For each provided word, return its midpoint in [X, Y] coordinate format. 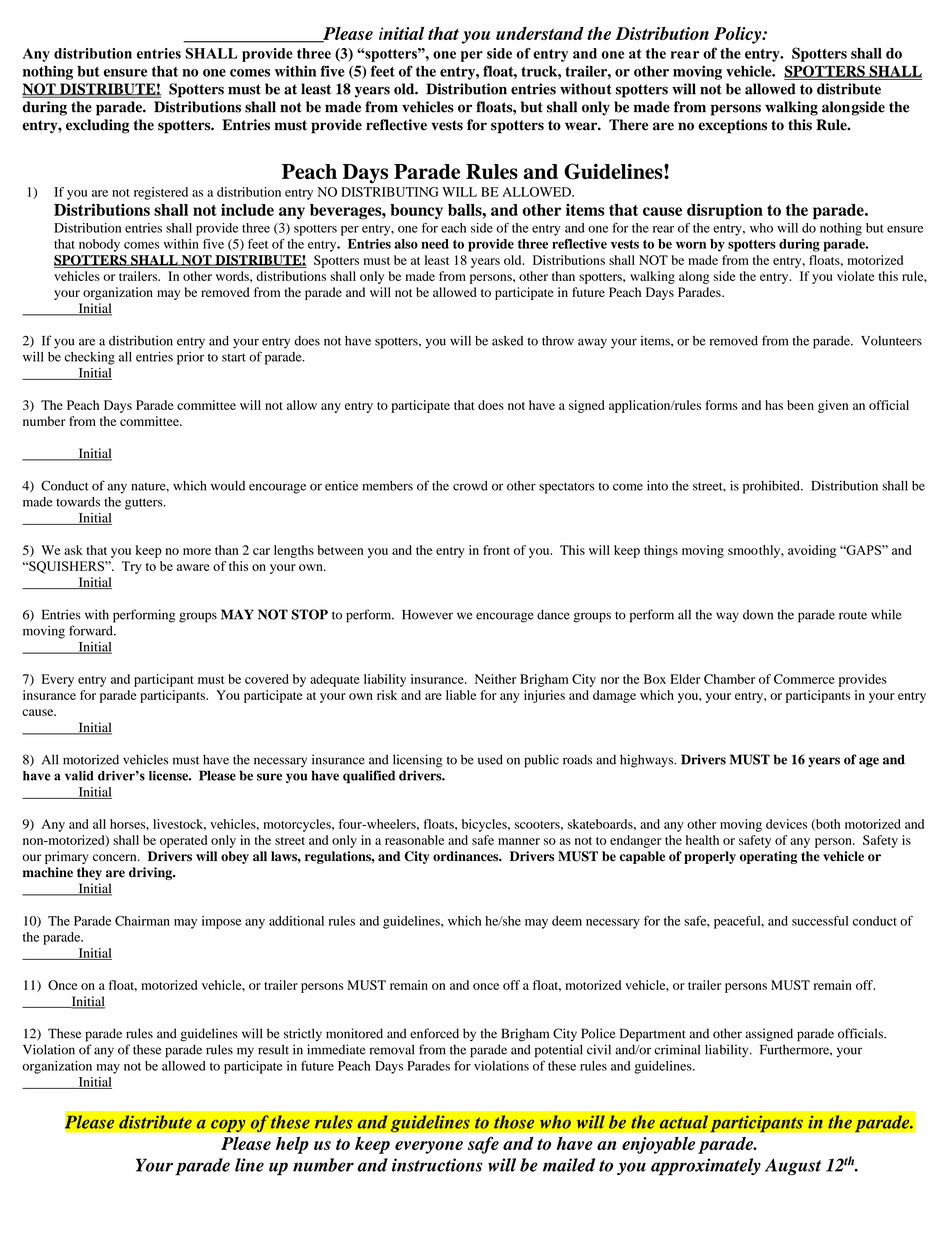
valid [79, 775]
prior [190, 358]
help [292, 1145]
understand [540, 33]
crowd [470, 486]
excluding [97, 126]
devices [786, 824]
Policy [739, 35]
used [490, 759]
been [800, 405]
